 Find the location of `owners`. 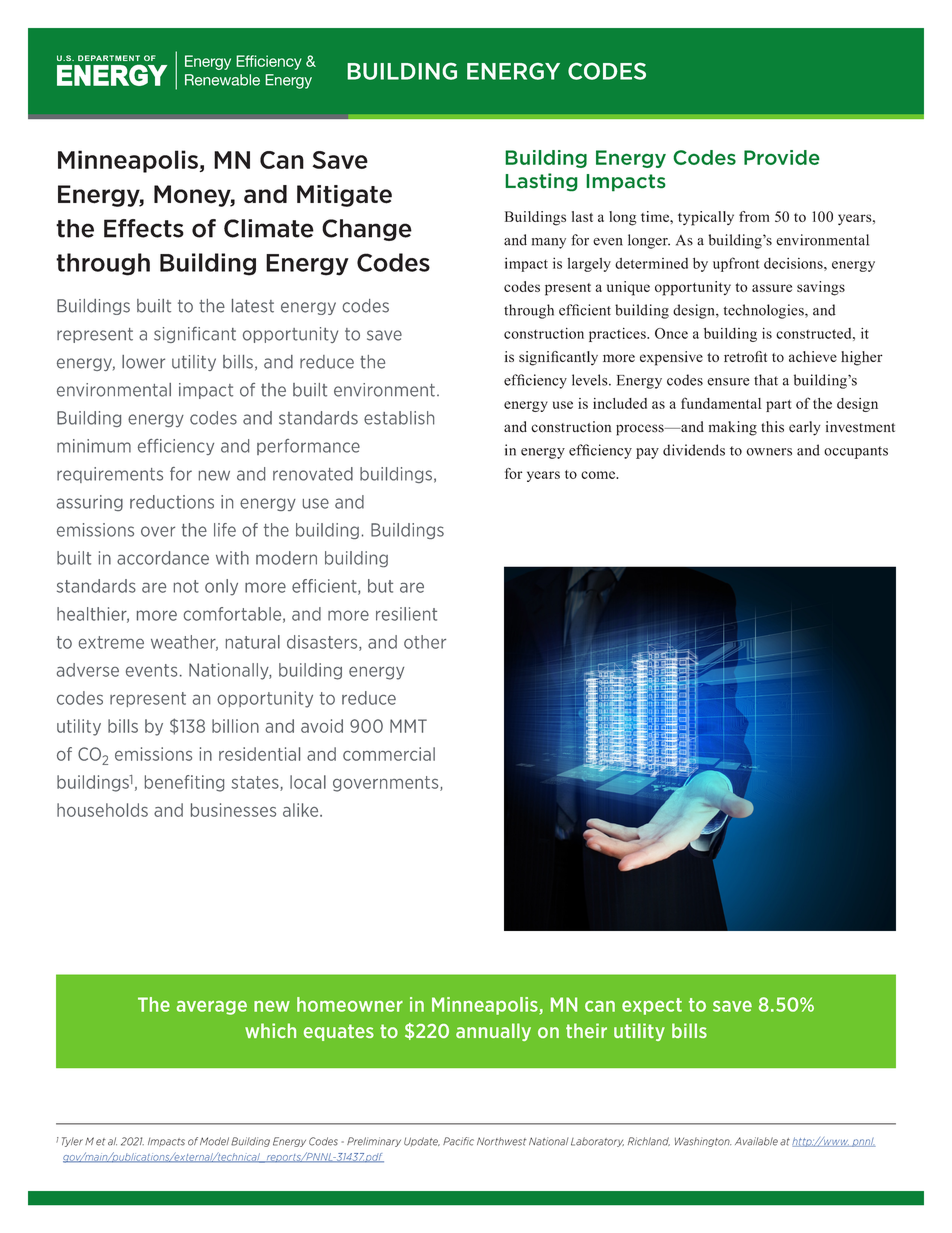

owners is located at coordinates (769, 452).
